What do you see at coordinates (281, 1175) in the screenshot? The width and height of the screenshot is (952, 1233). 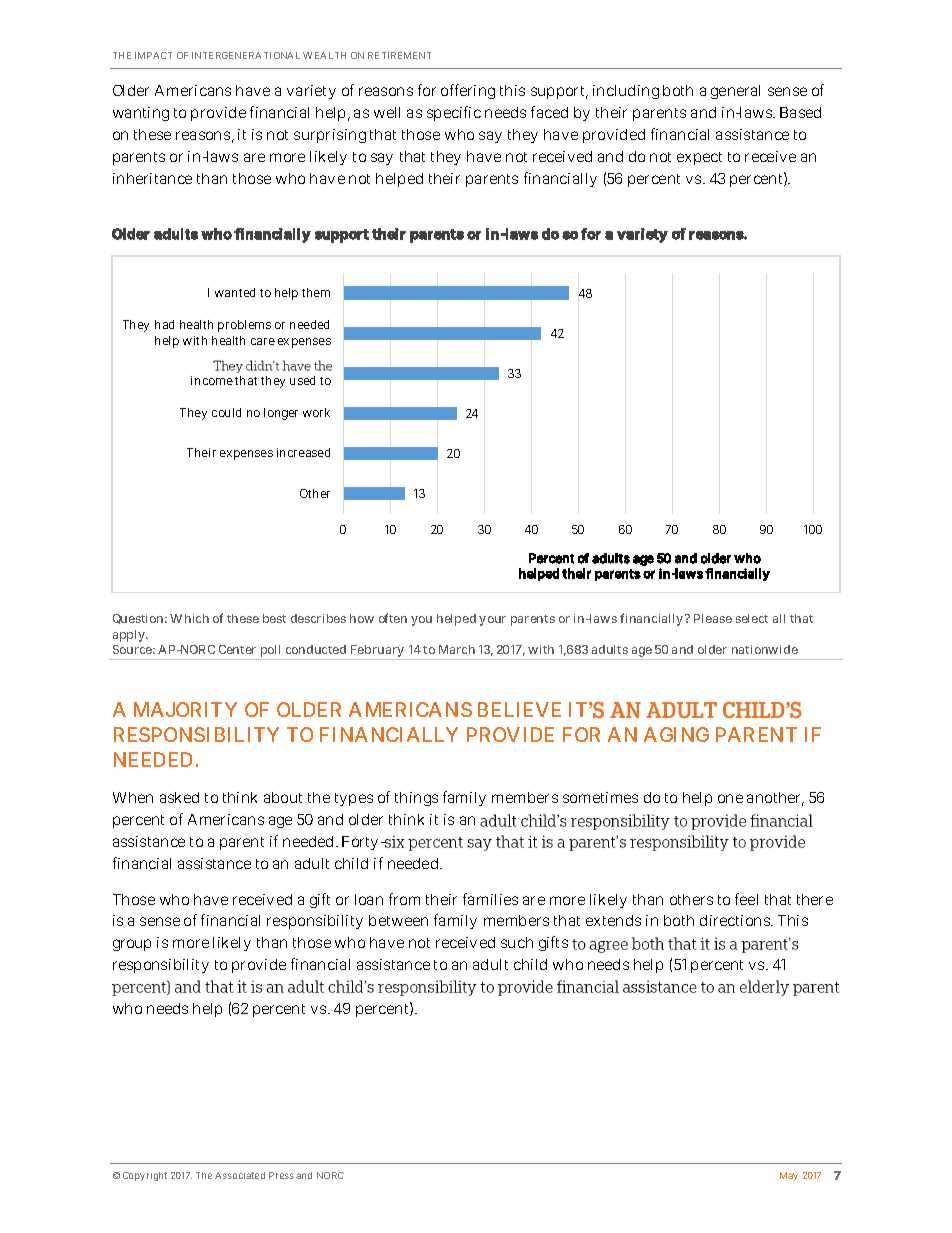 I see `Press` at bounding box center [281, 1175].
